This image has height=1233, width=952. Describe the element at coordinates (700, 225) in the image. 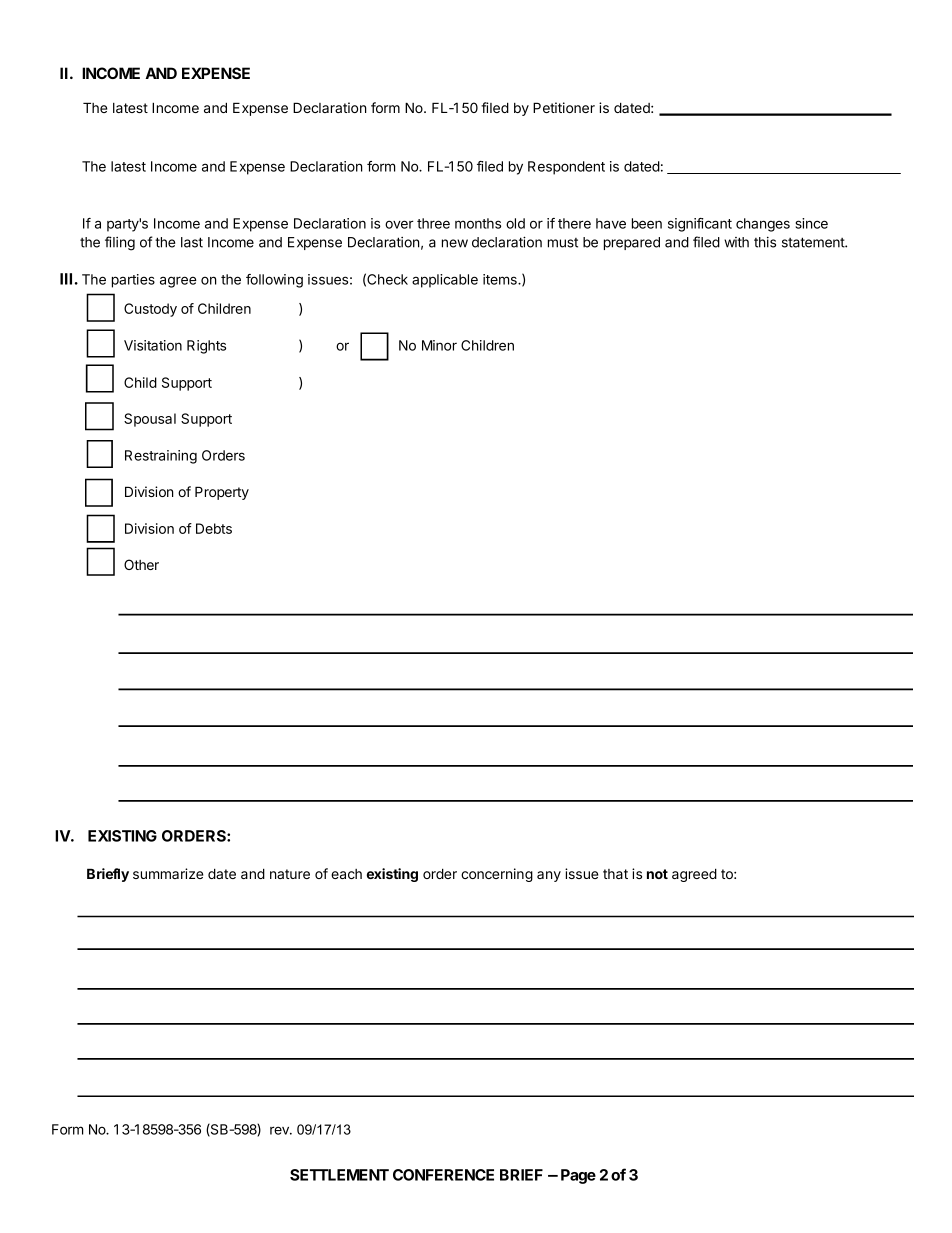

I see `significant` at that location.
